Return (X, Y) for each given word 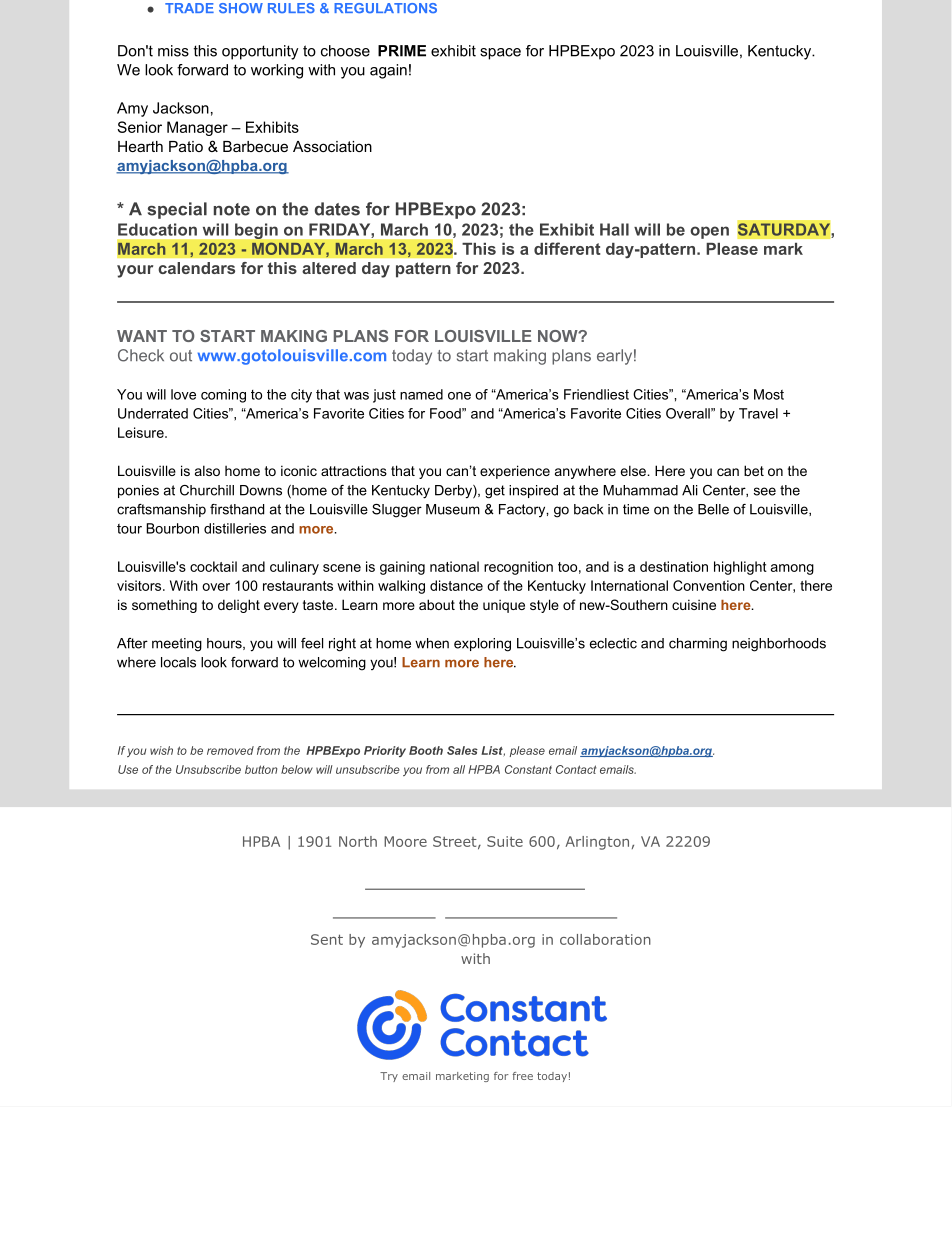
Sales (462, 750)
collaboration (605, 939)
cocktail (213, 566)
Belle (713, 509)
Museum (453, 509)
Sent (327, 939)
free (522, 1076)
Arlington (597, 843)
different (567, 248)
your (135, 271)
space (500, 54)
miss (173, 51)
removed (230, 750)
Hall (614, 229)
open (709, 232)
